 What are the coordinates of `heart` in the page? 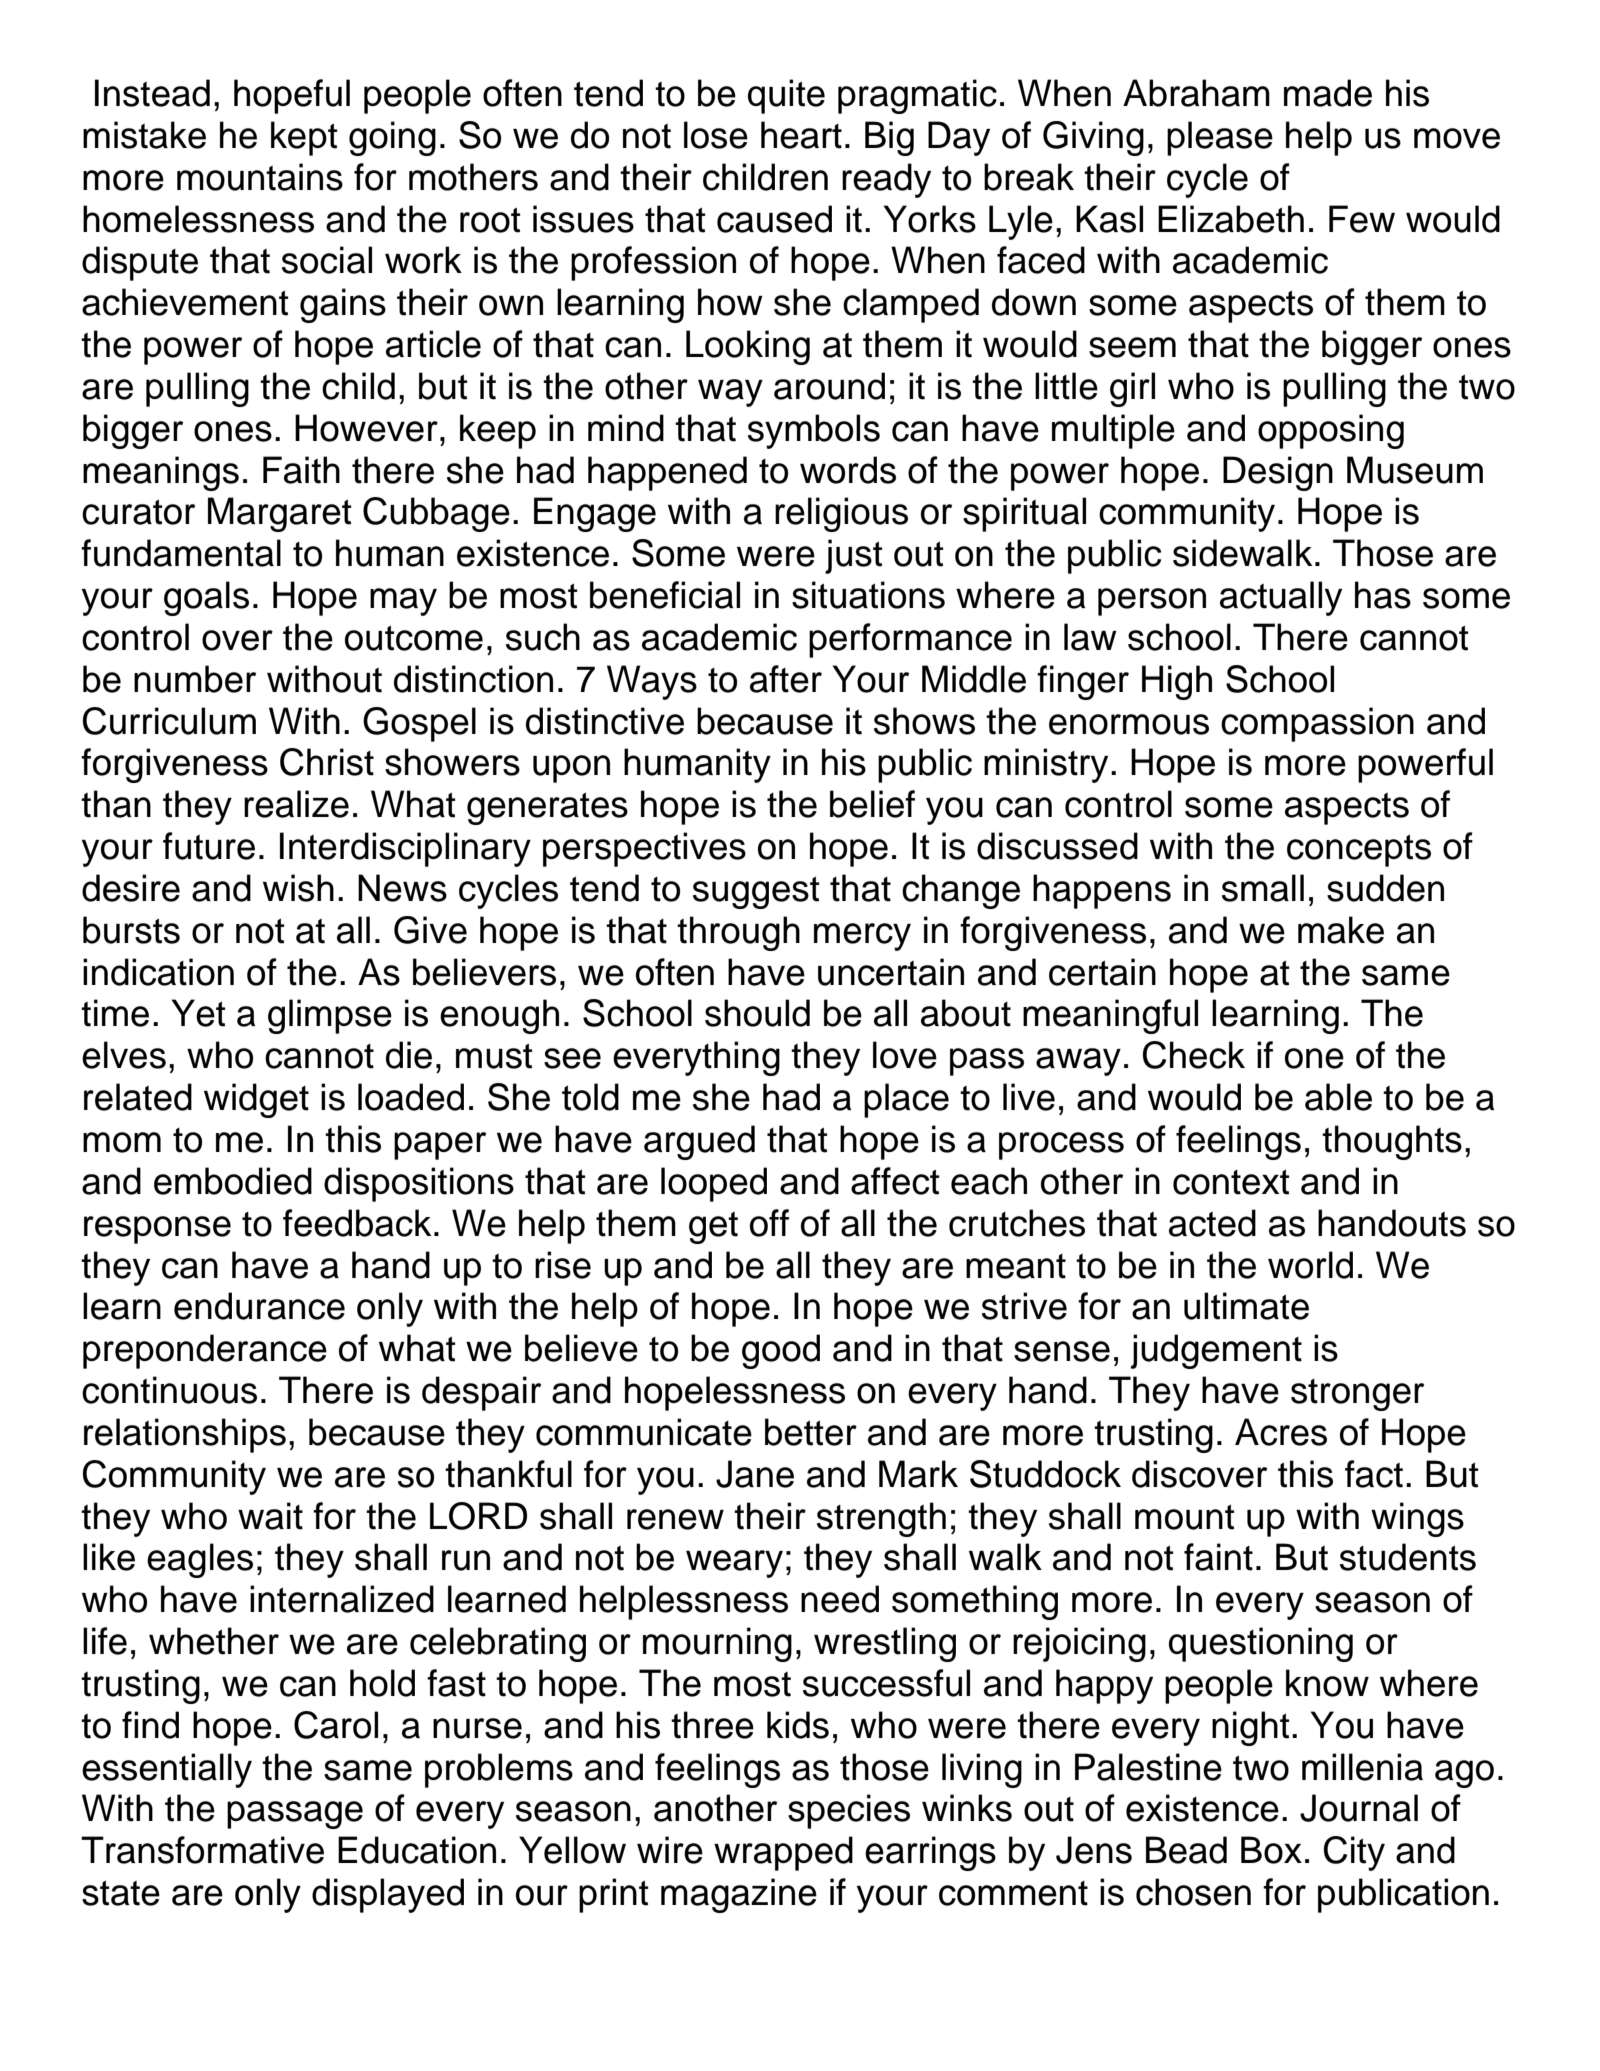 It's located at (801, 135).
